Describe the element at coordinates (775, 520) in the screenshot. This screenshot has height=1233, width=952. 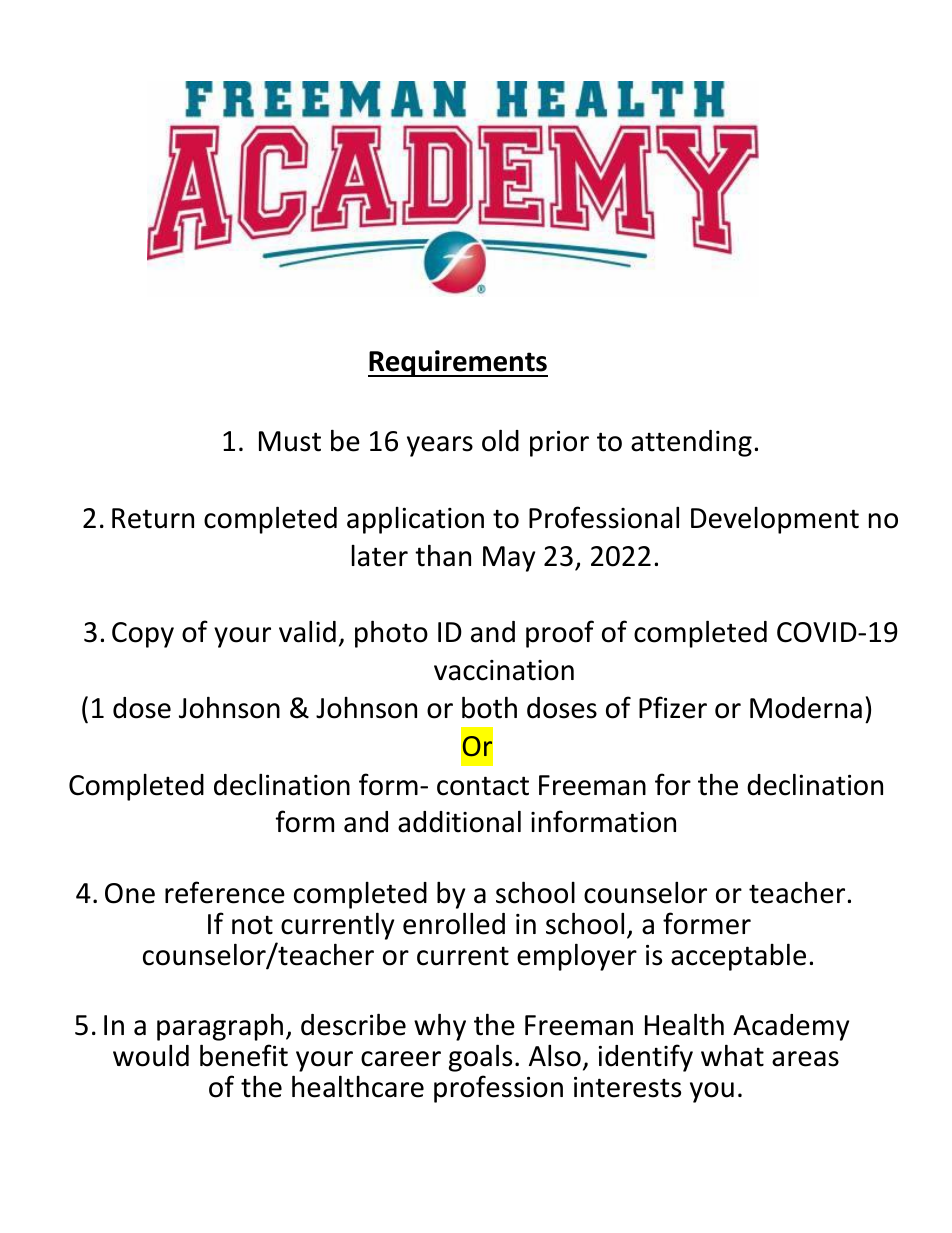
I see `Development` at that location.
